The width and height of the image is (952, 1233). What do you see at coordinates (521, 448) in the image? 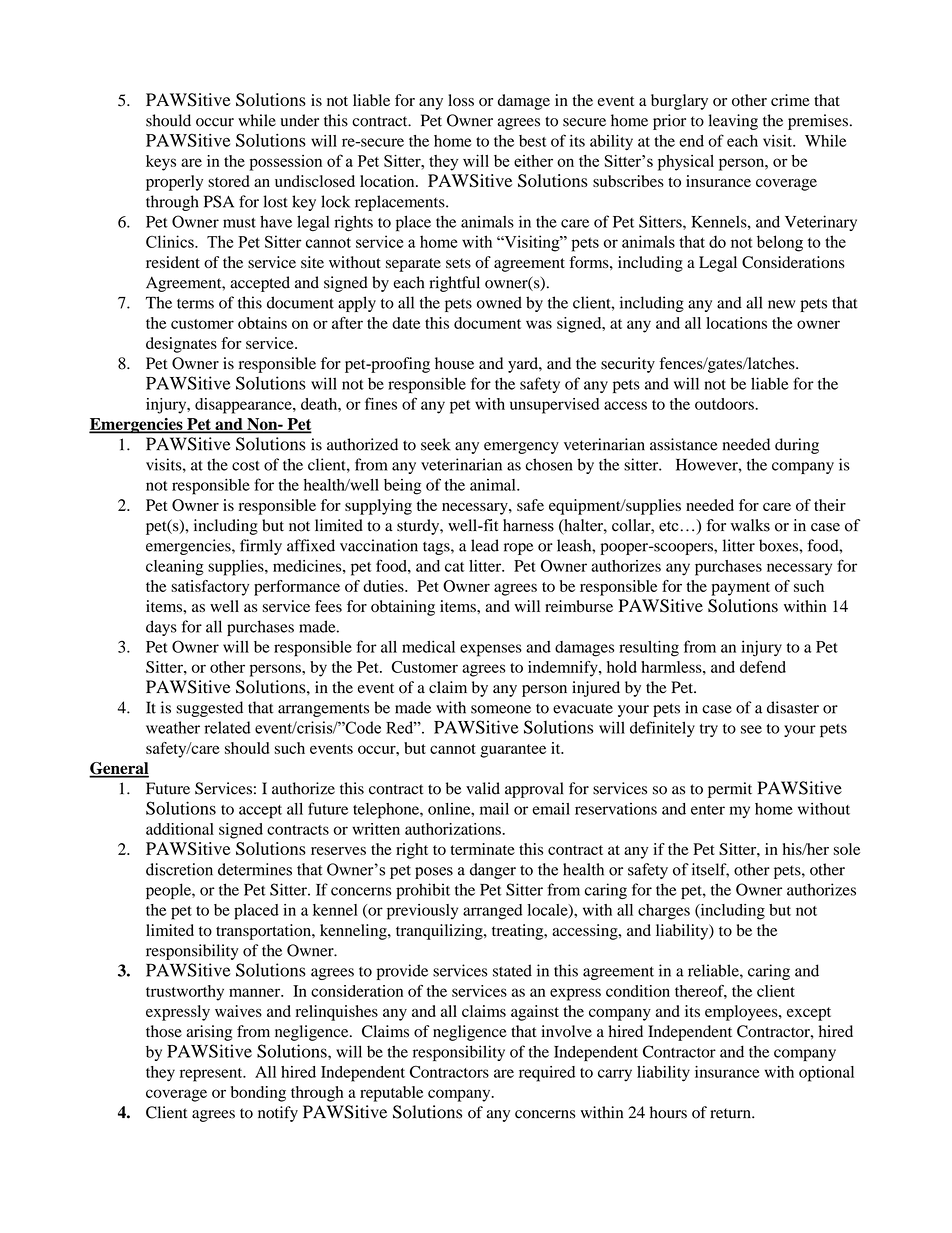
I see `emergency` at bounding box center [521, 448].
